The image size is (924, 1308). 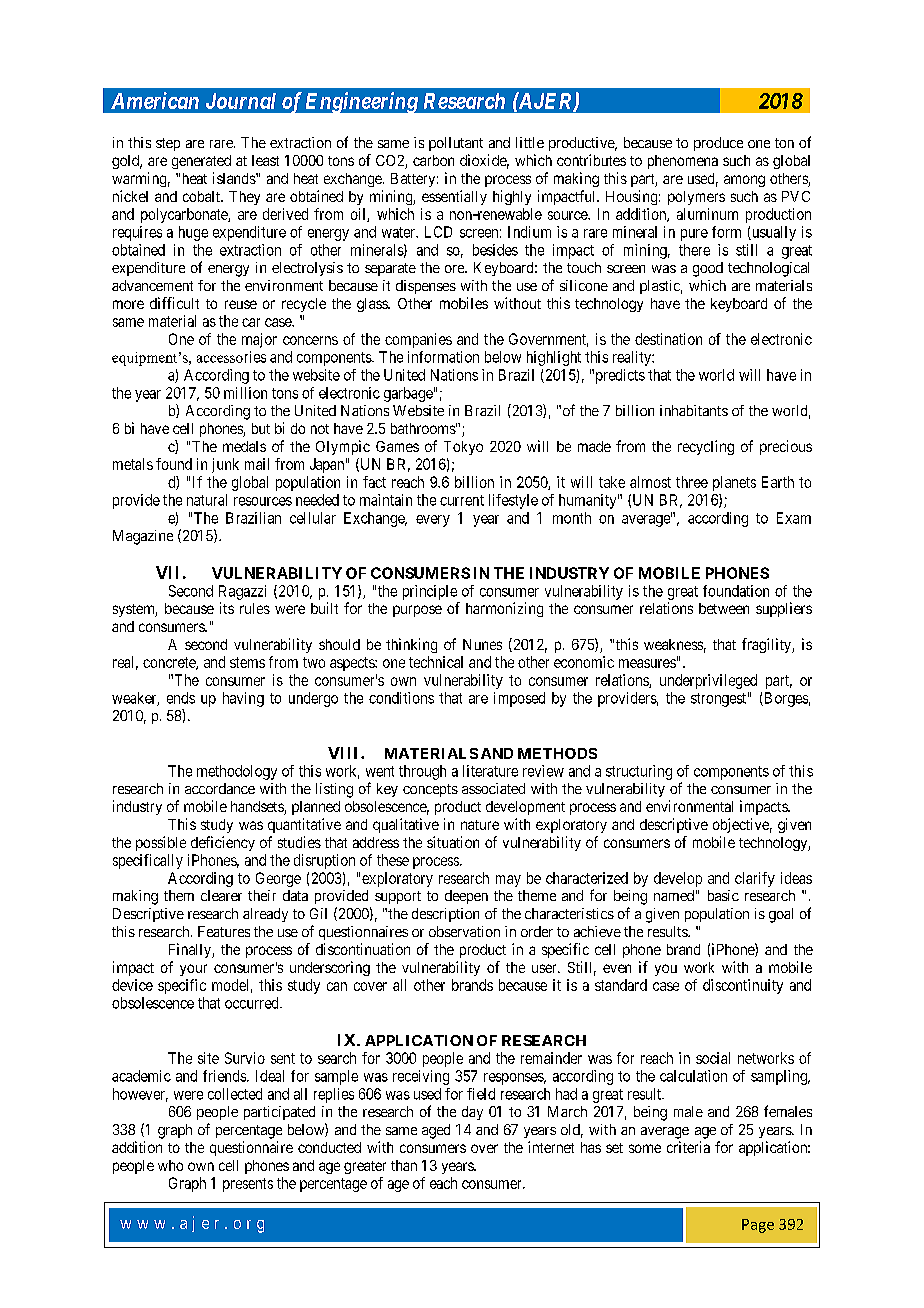 I want to click on technical, so click(x=436, y=662).
